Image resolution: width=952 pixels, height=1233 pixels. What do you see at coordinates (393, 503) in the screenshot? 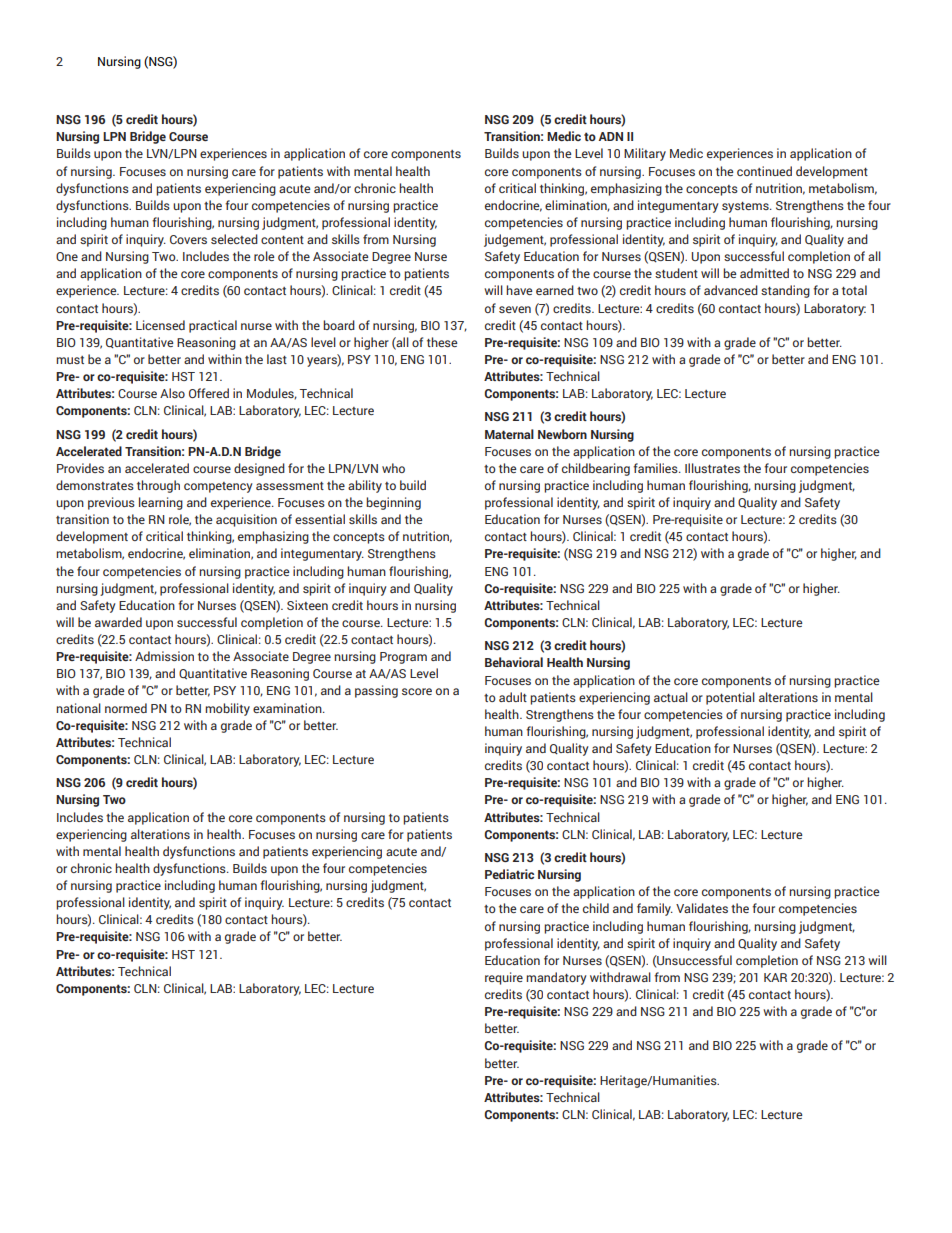
I see `beginning` at bounding box center [393, 503].
